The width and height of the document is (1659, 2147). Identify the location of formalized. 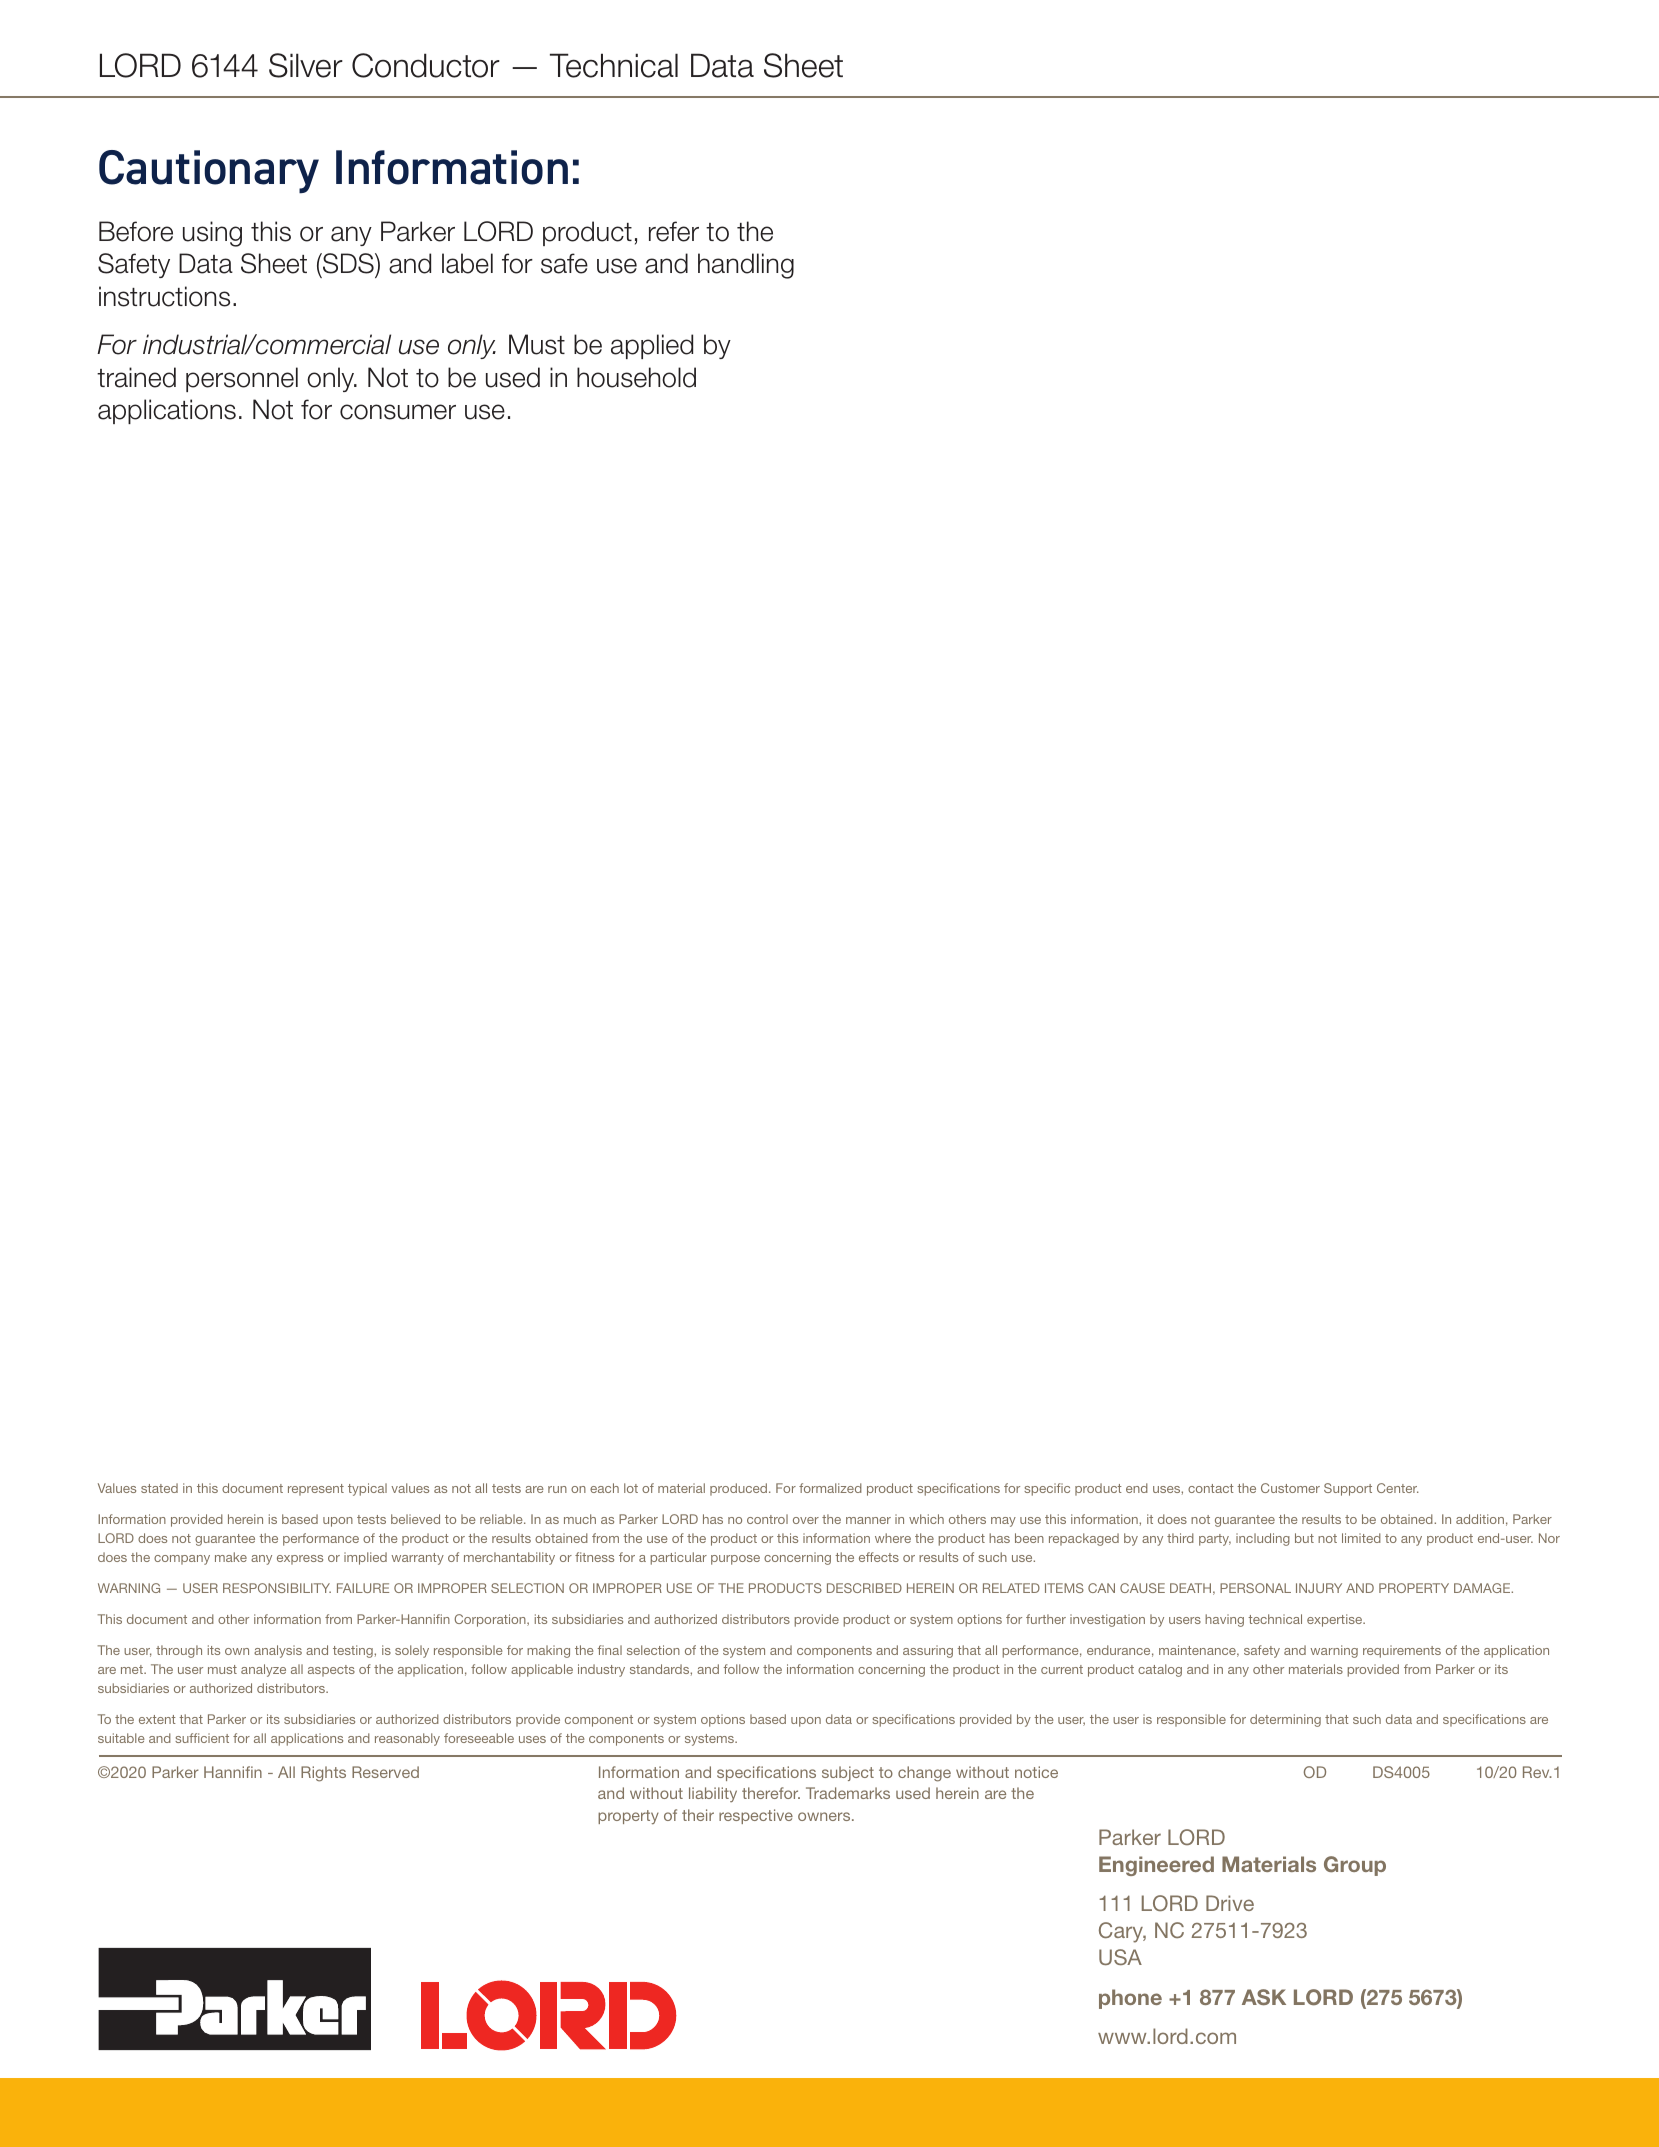
(830, 1488).
